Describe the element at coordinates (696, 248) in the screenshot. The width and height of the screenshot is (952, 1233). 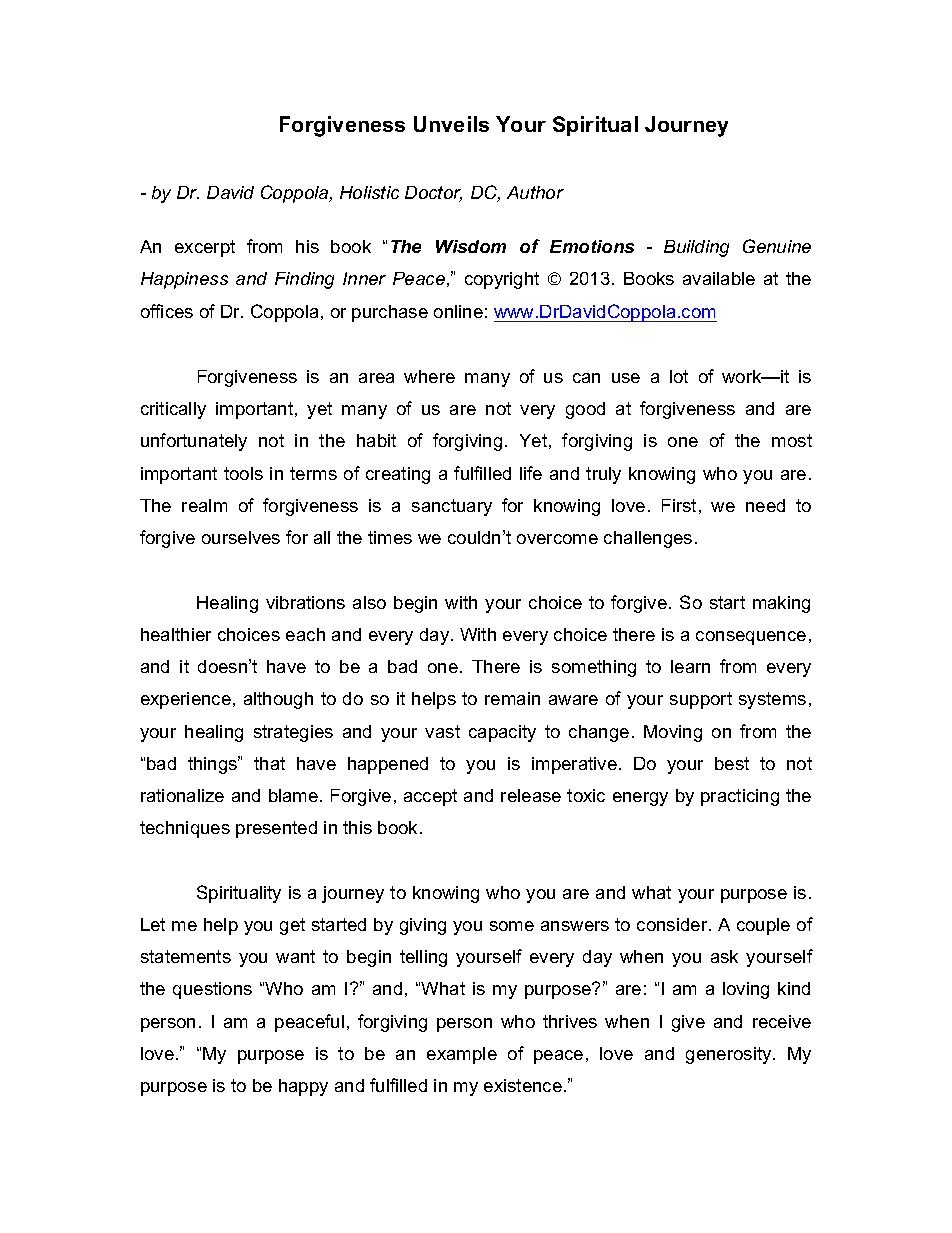
I see `Building` at that location.
